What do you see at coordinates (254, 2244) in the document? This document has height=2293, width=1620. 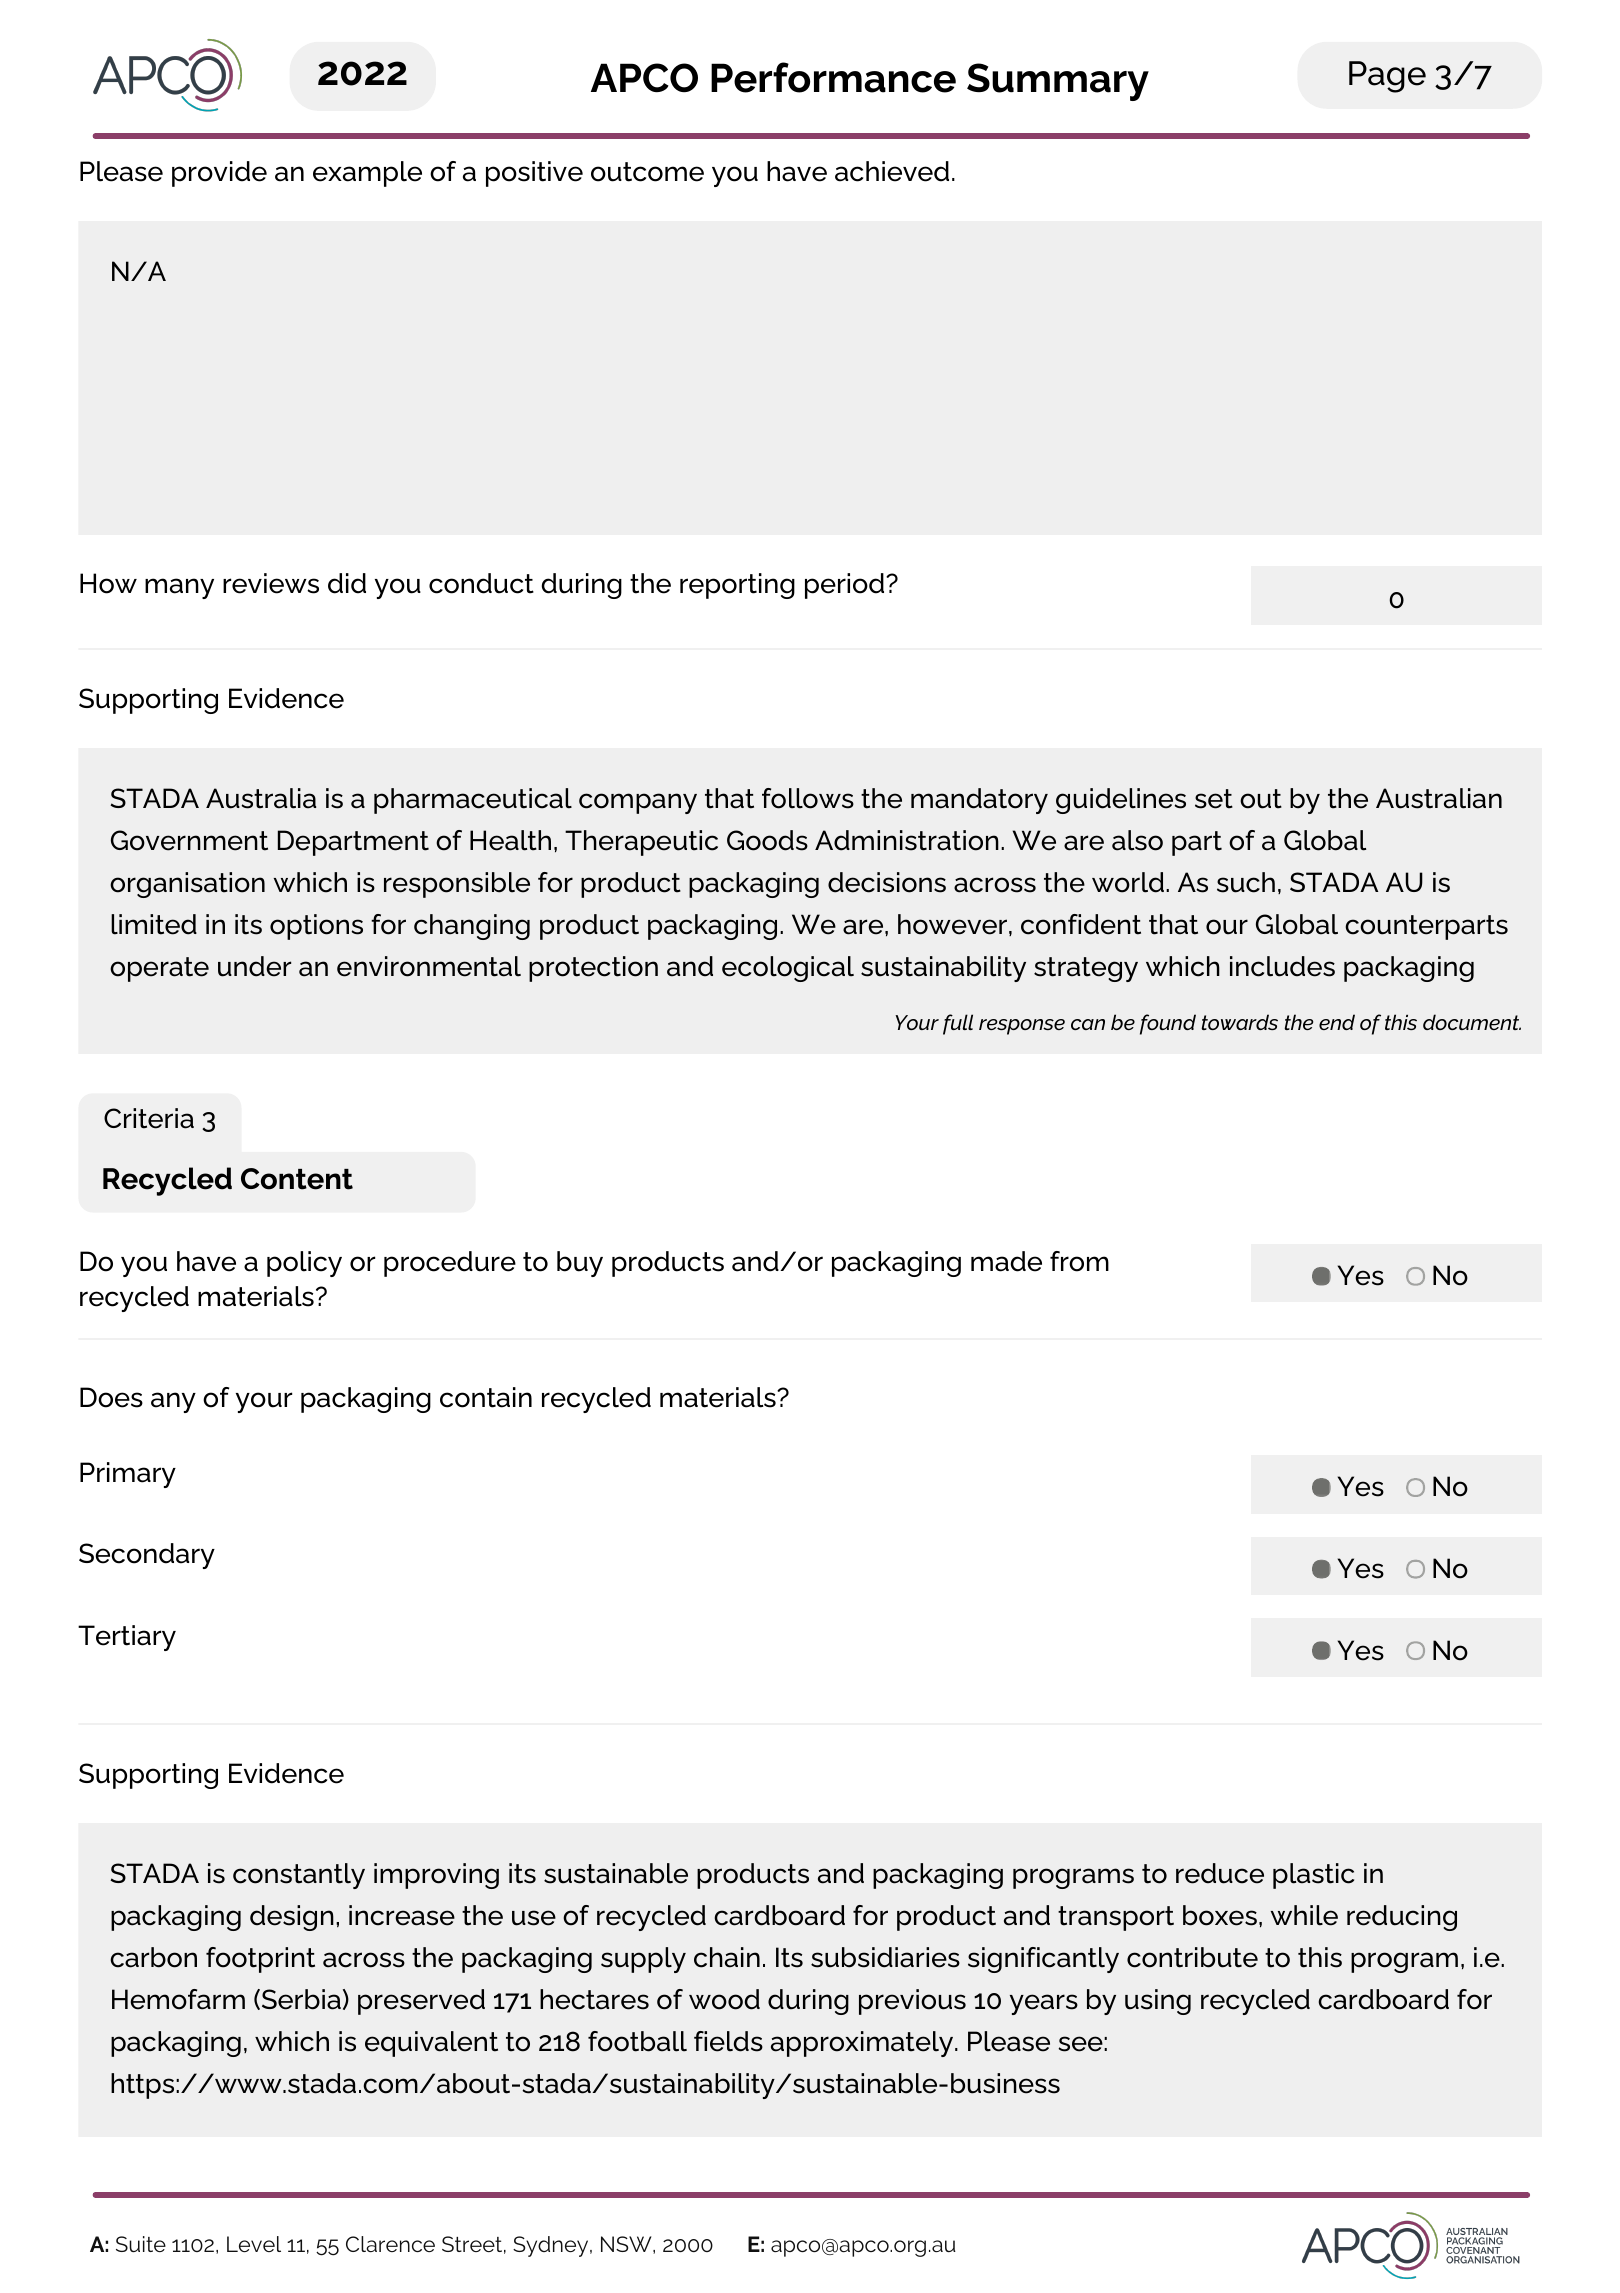 I see `Level` at bounding box center [254, 2244].
